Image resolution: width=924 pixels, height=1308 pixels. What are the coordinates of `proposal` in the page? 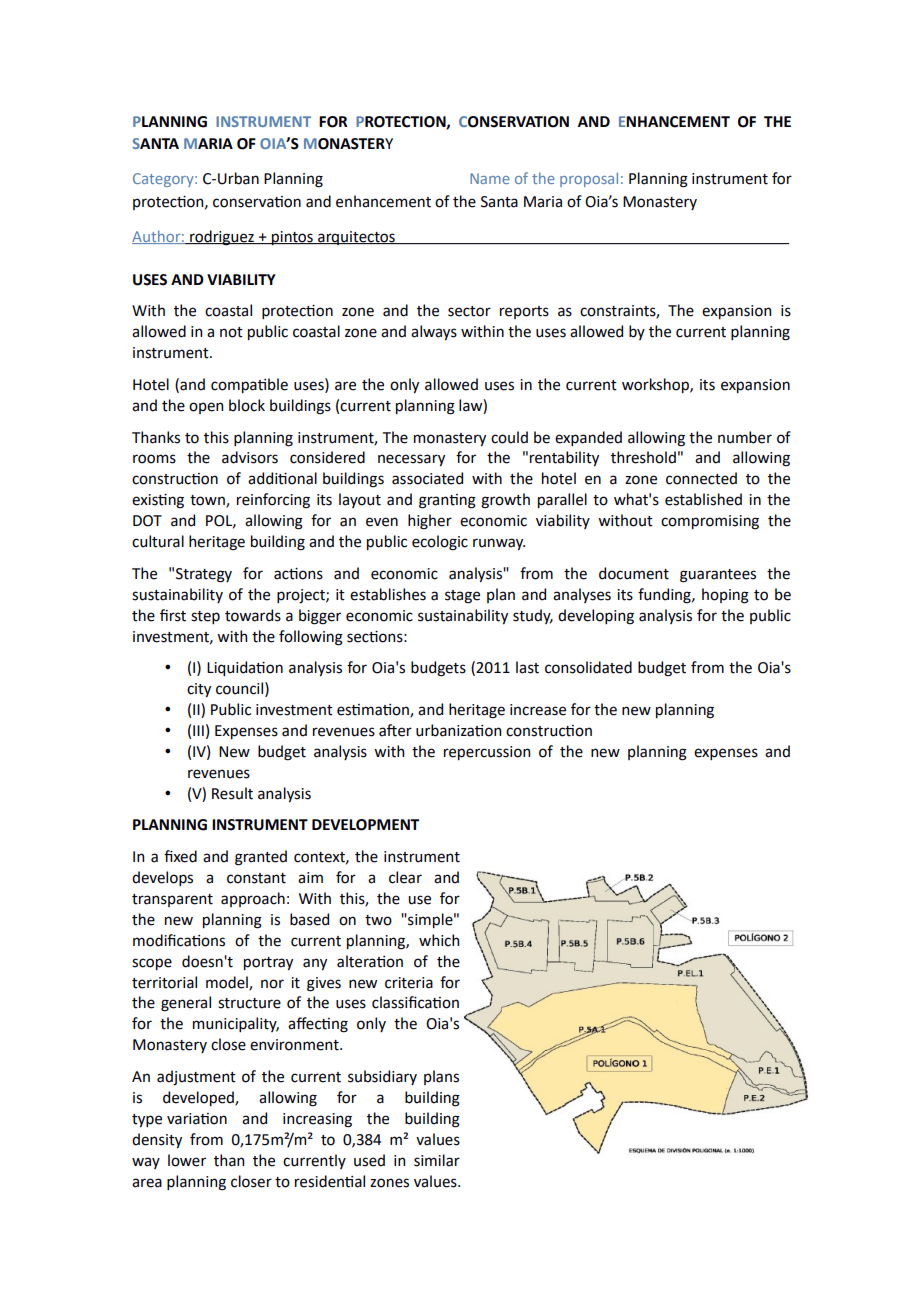 It's located at (589, 179).
